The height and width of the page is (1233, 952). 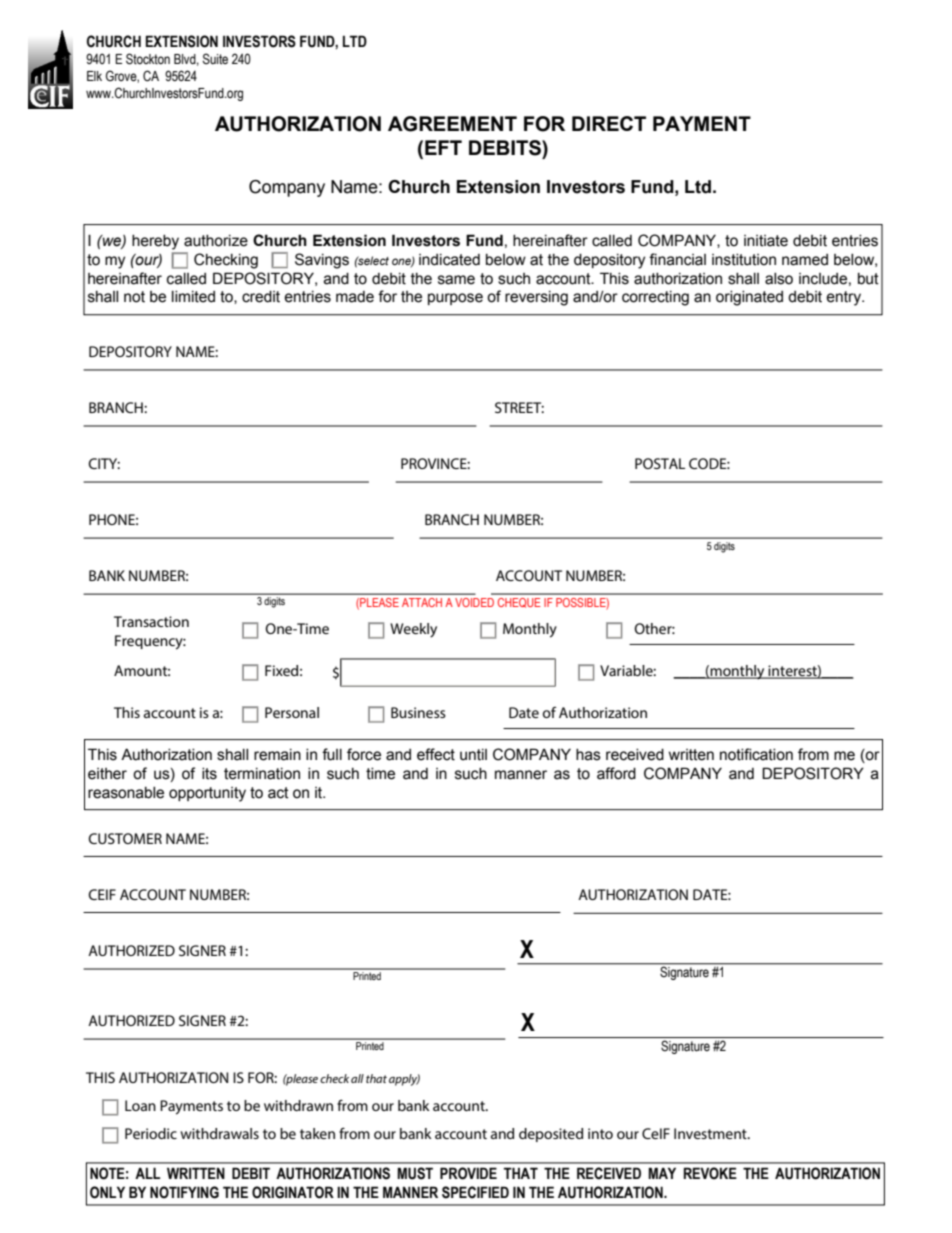 What do you see at coordinates (184, 1192) in the page?
I see `NOTIFYING` at bounding box center [184, 1192].
